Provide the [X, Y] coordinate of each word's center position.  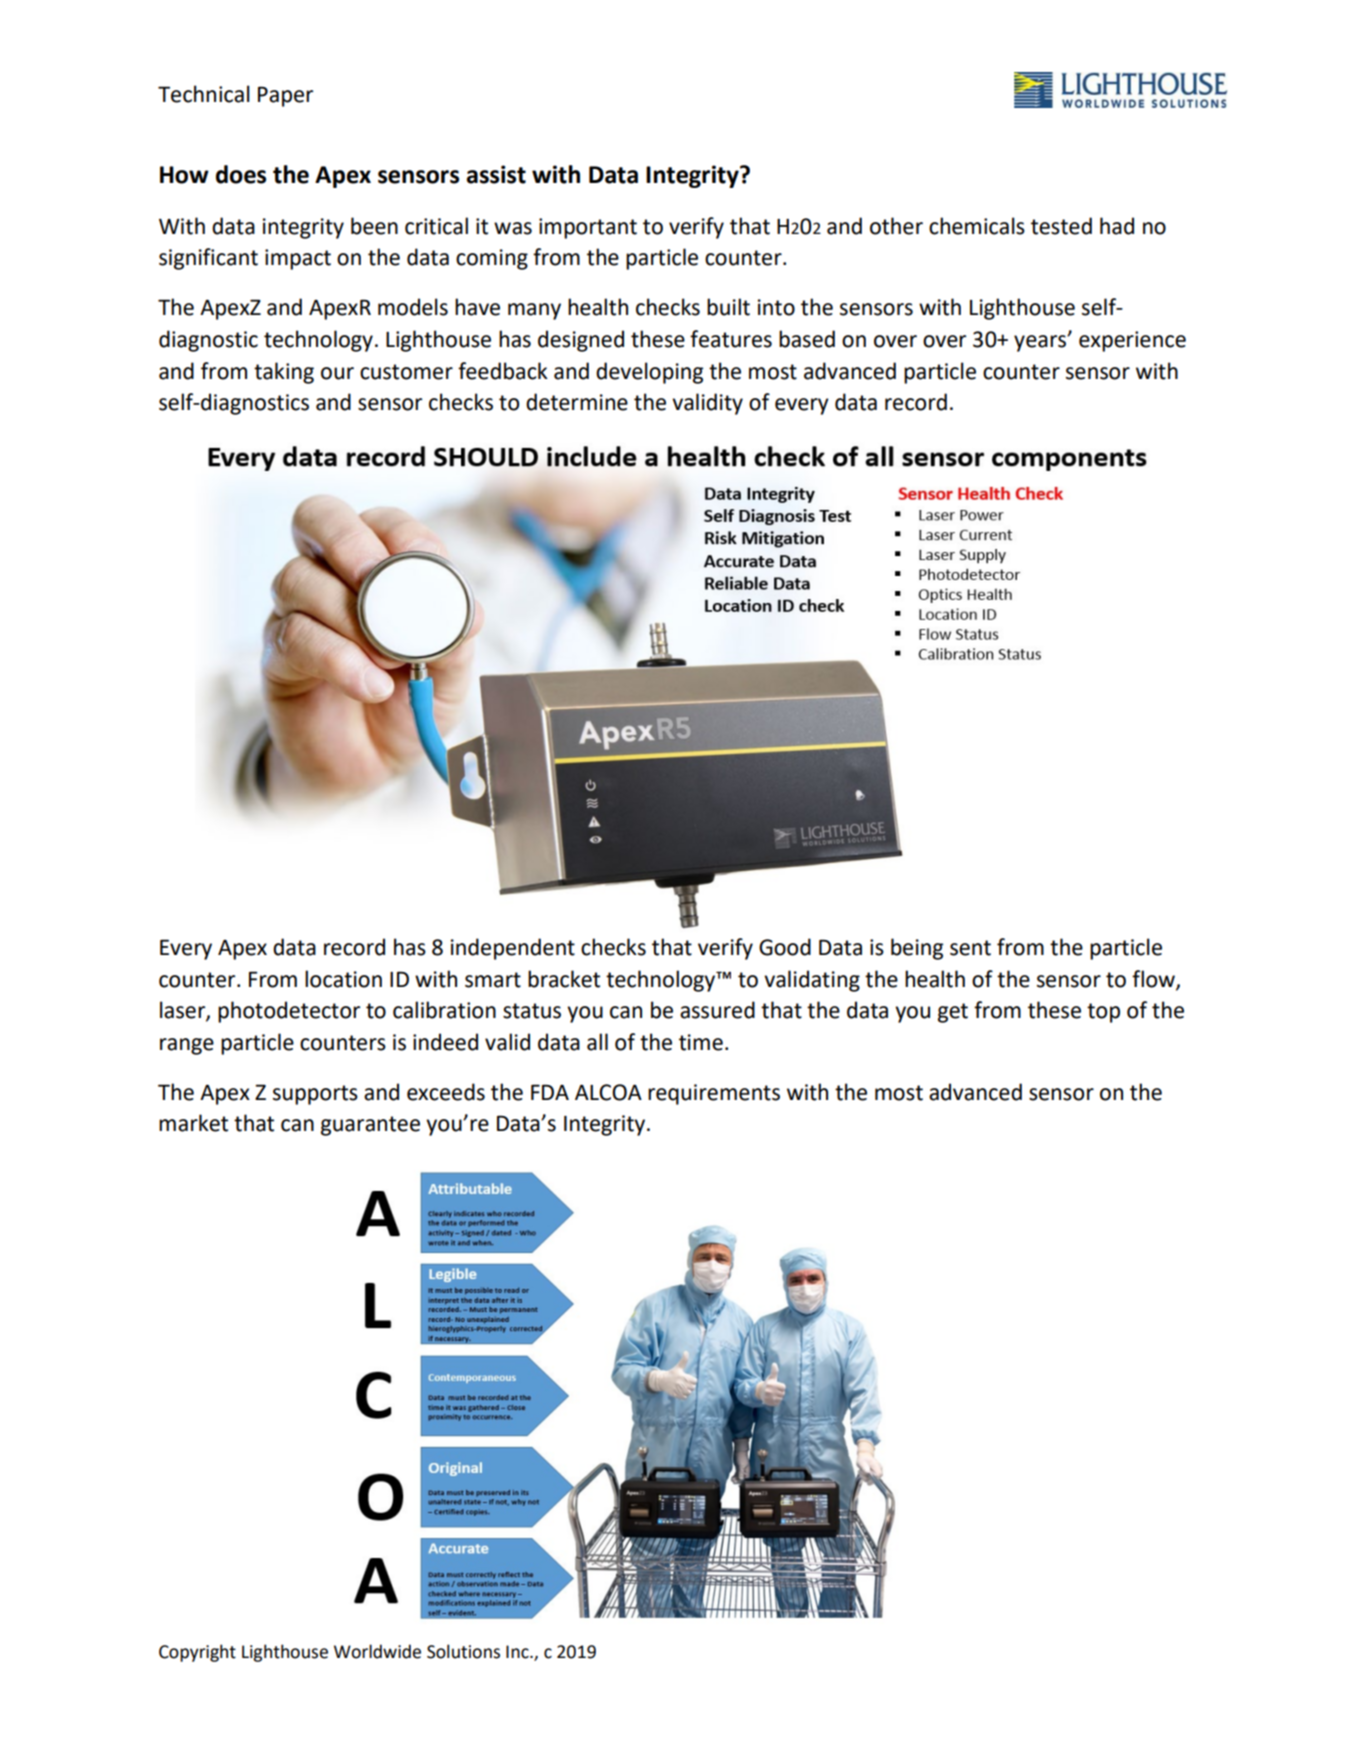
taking [284, 373]
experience [1132, 341]
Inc [518, 1652]
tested [1061, 226]
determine [577, 402]
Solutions [463, 1651]
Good [785, 947]
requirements [714, 1094]
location [343, 979]
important [588, 228]
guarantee [370, 1126]
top [1103, 1013]
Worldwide [377, 1651]
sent [970, 948]
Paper [285, 96]
